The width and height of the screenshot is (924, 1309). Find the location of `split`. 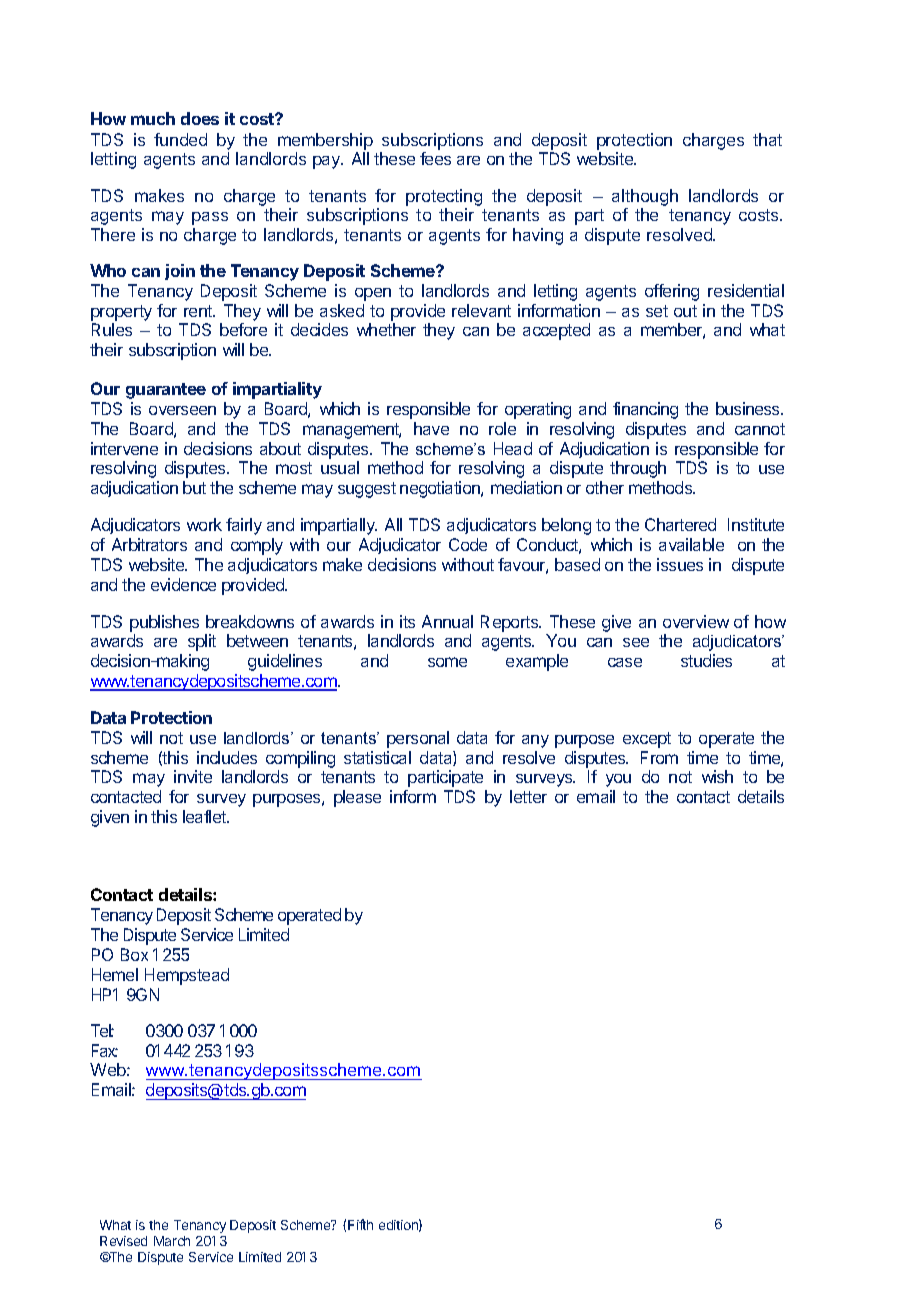

split is located at coordinates (202, 642).
